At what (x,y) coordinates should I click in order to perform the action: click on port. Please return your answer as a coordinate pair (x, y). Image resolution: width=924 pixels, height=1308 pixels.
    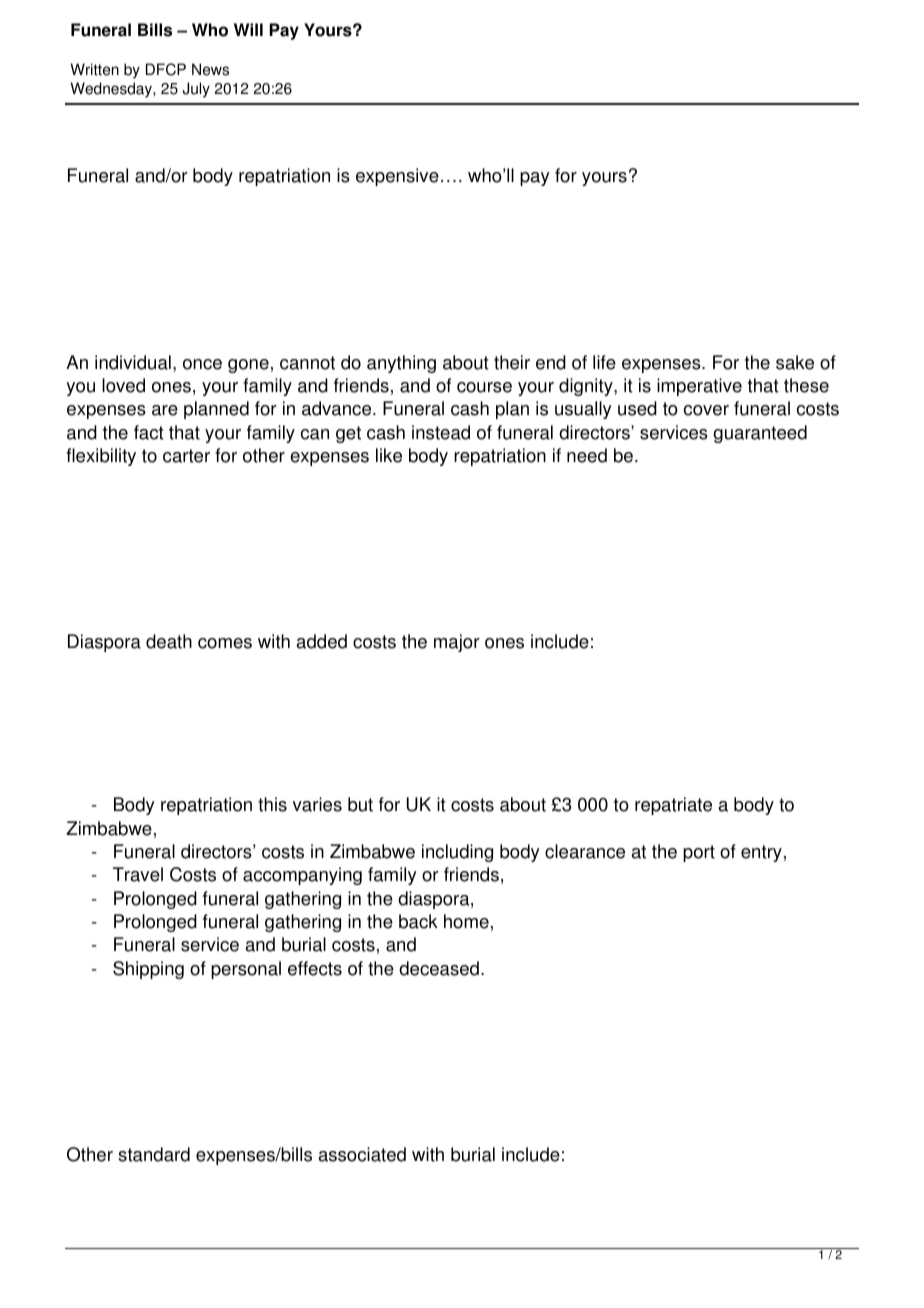
    Looking at the image, I should click on (699, 853).
